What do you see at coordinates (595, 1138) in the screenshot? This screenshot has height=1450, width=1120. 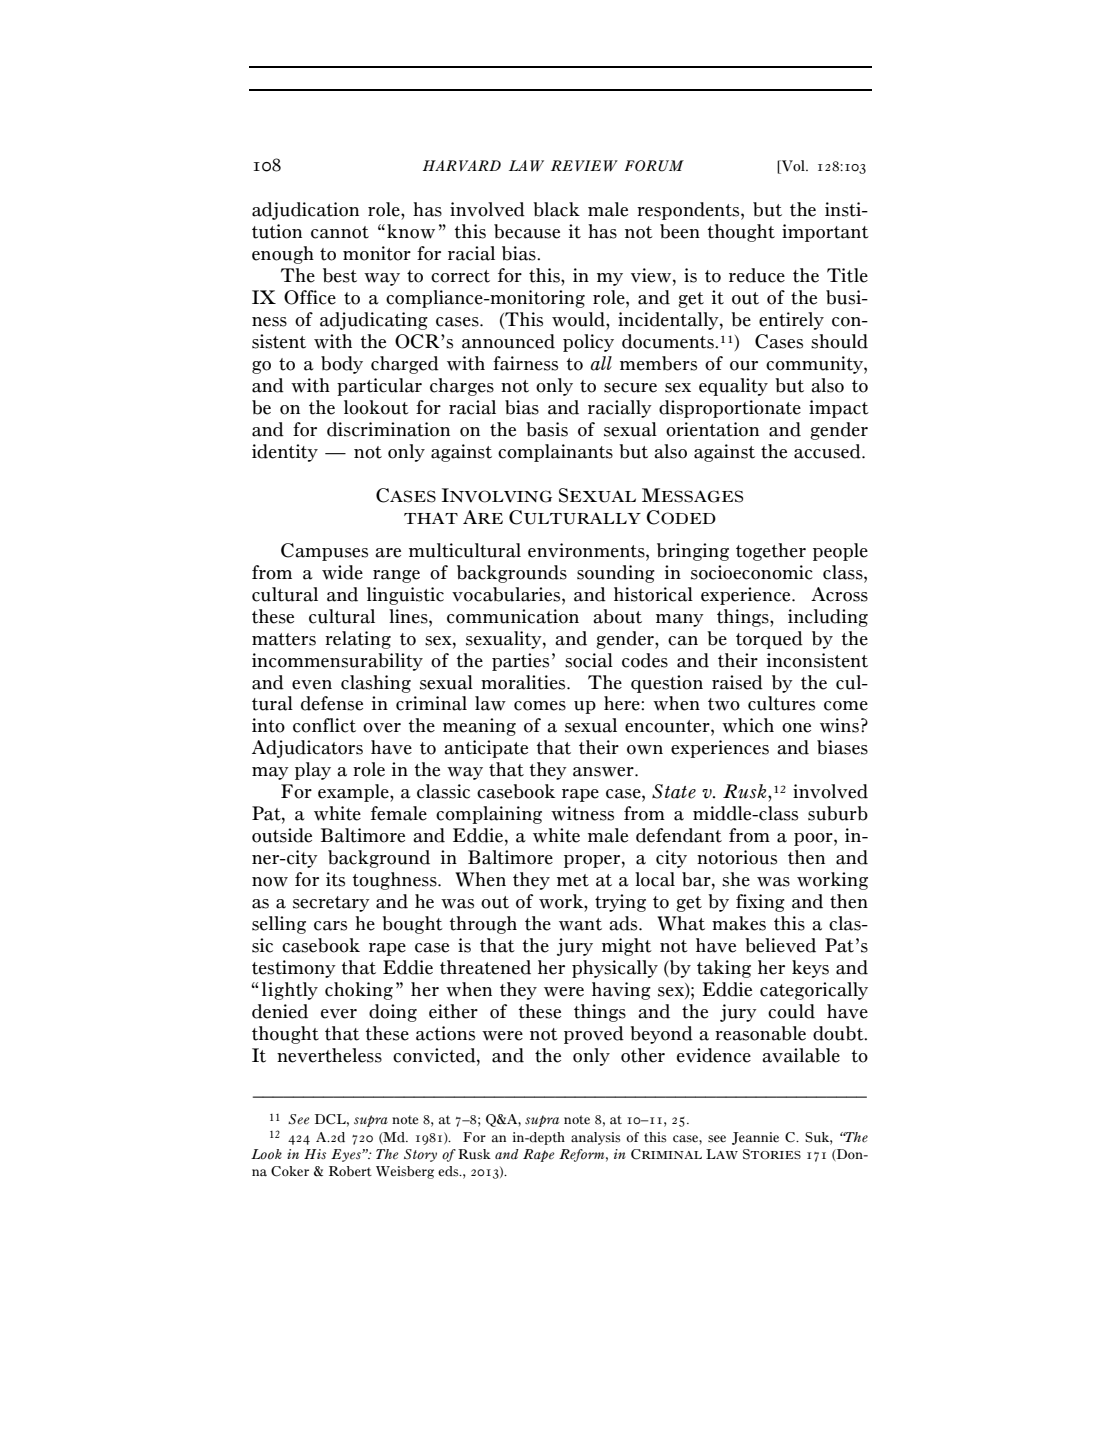 I see `analysis` at bounding box center [595, 1138].
